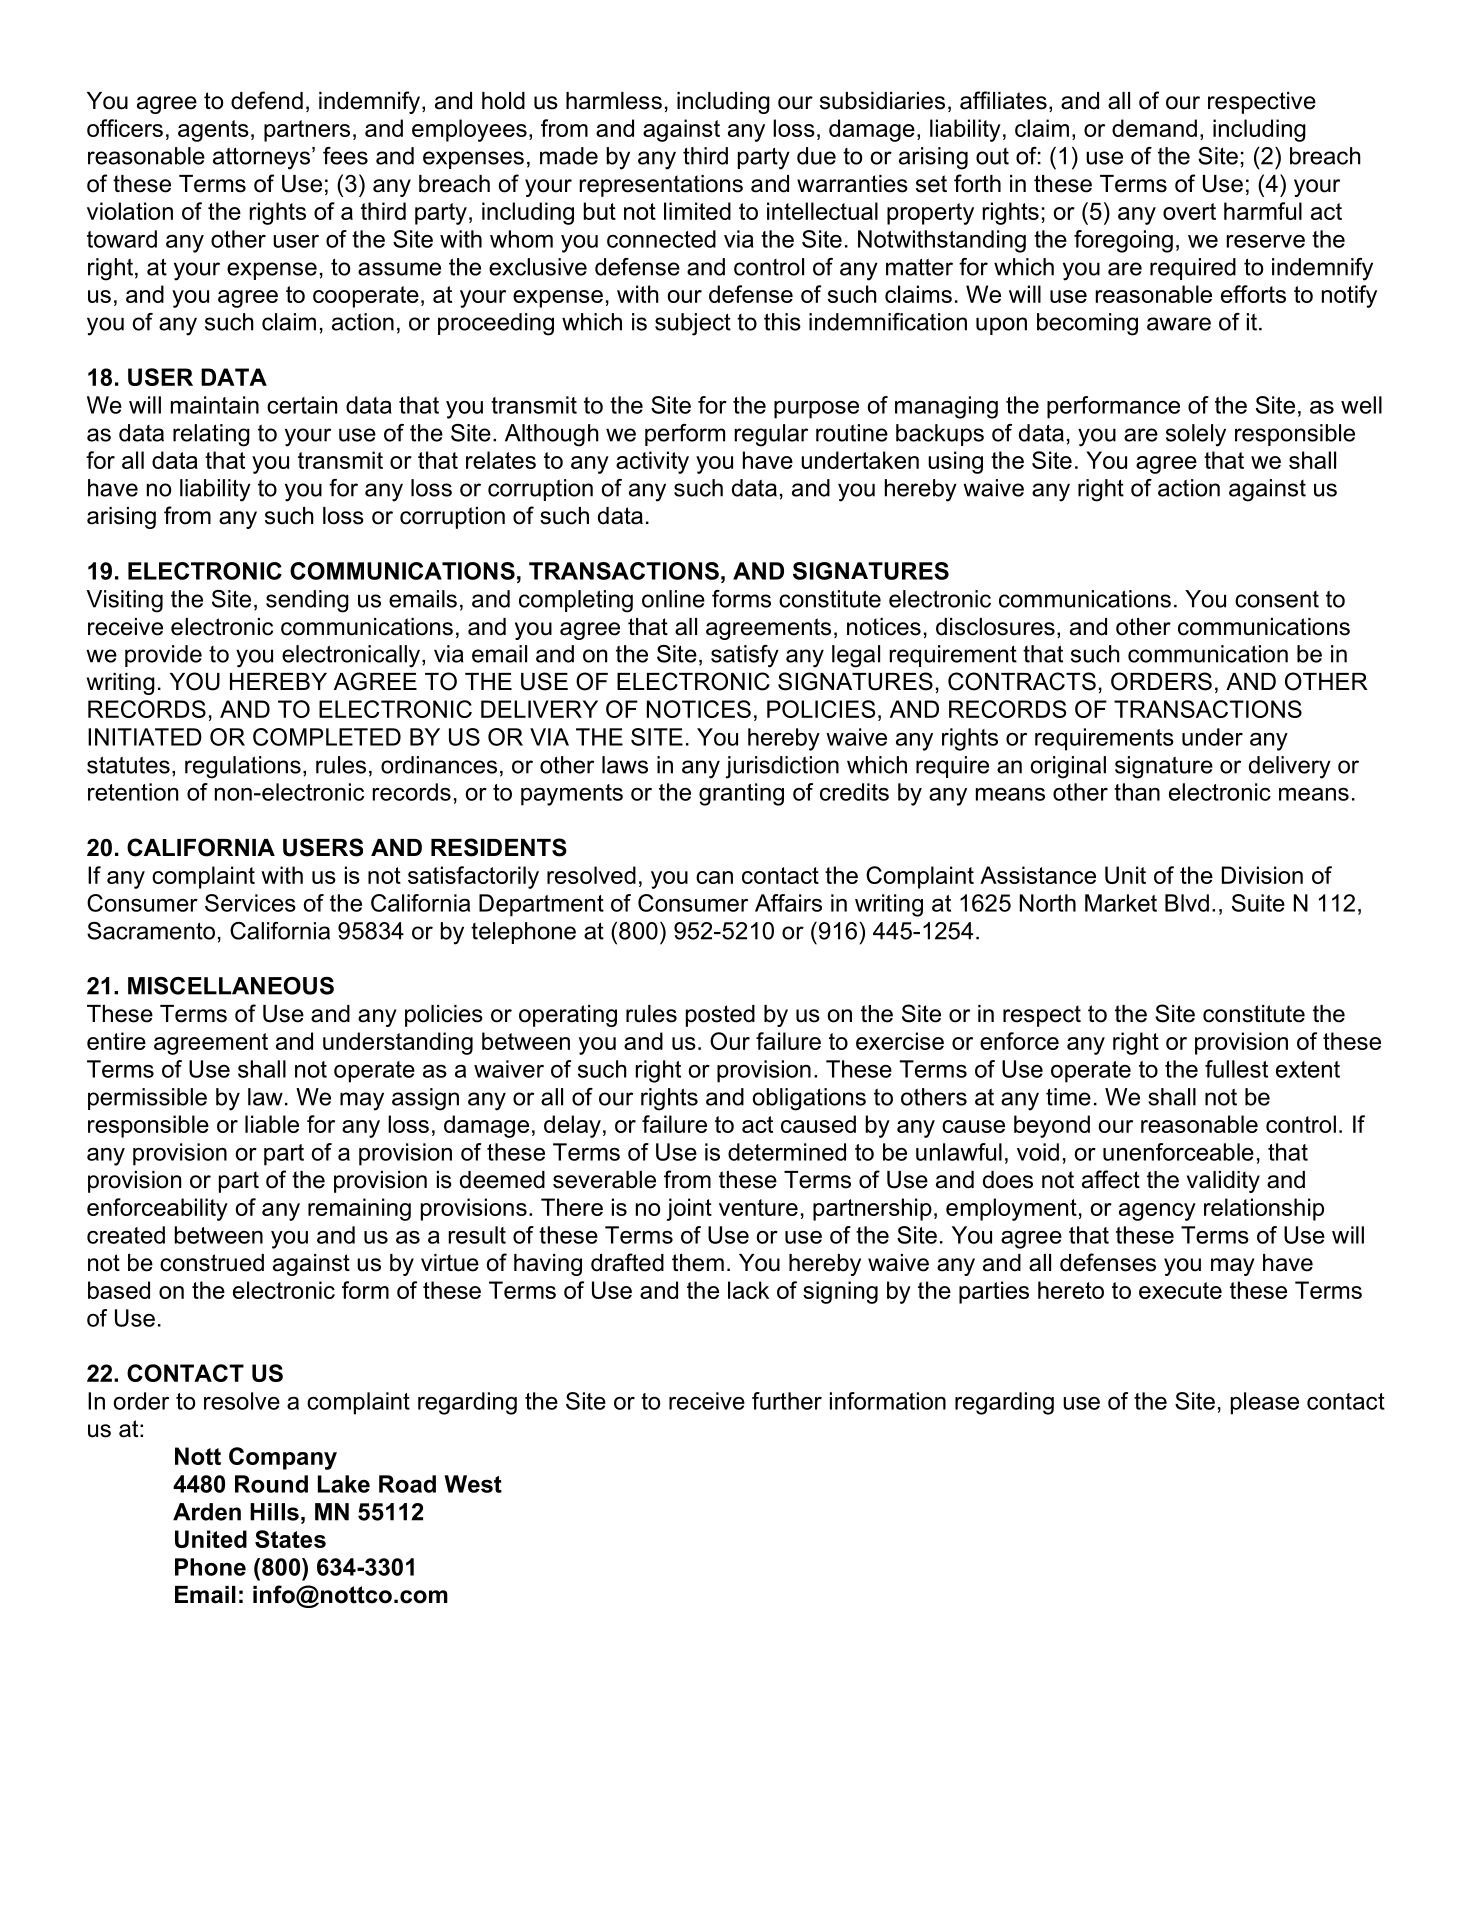 The width and height of the screenshot is (1472, 1905). I want to click on fullest, so click(1236, 1069).
